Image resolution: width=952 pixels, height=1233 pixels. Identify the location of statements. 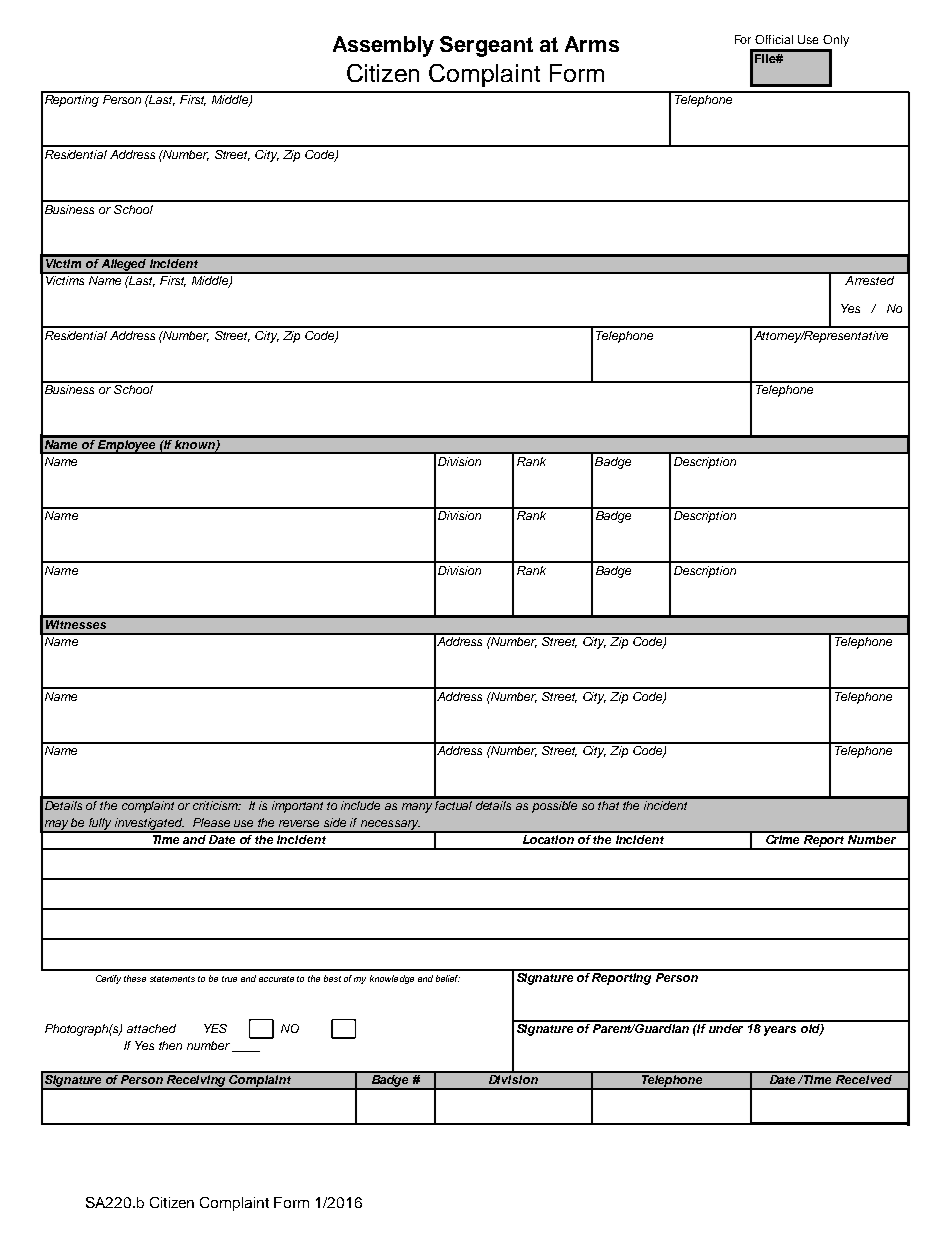
(172, 979).
